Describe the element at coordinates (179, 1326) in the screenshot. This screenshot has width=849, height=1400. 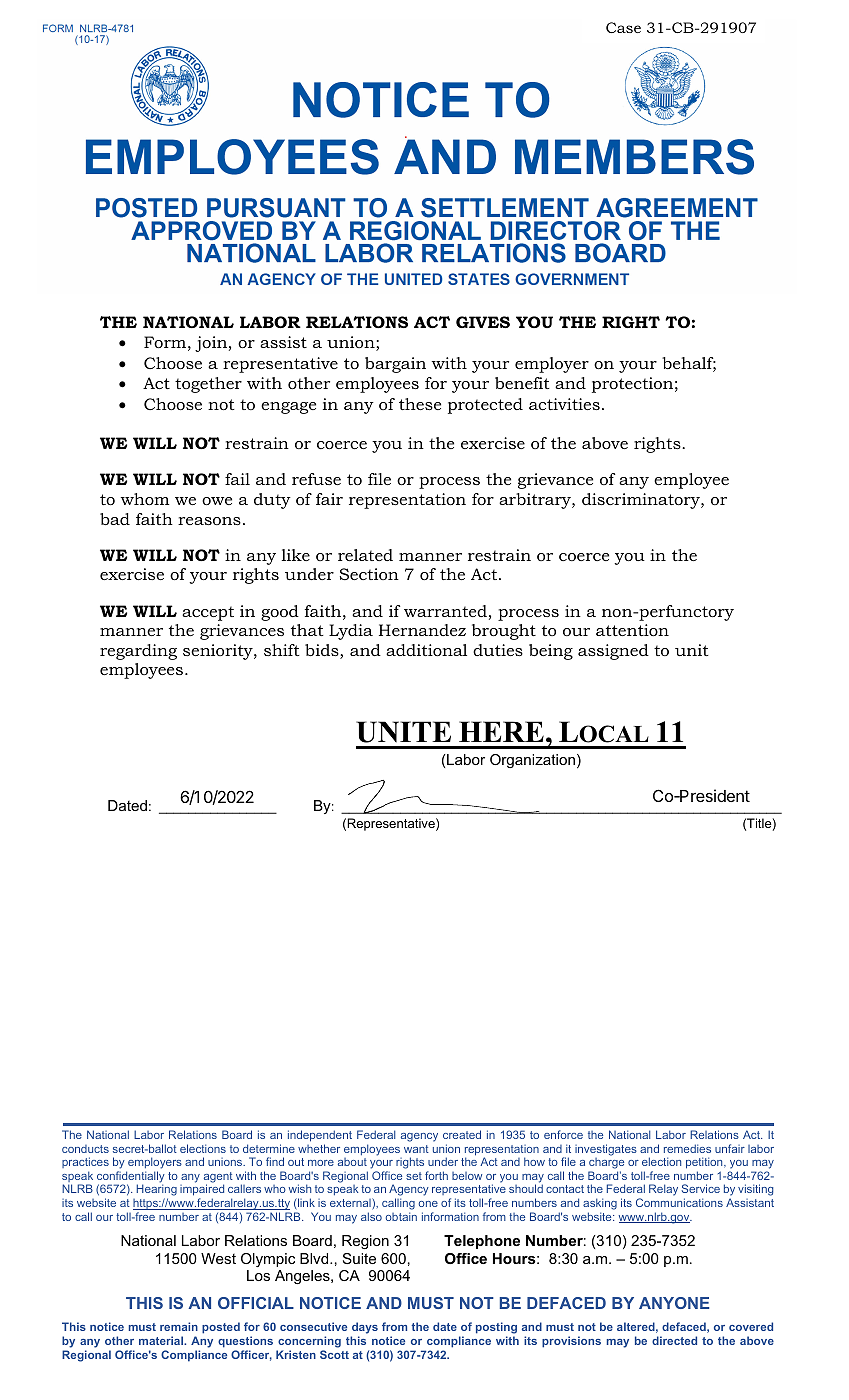
I see `remain` at that location.
